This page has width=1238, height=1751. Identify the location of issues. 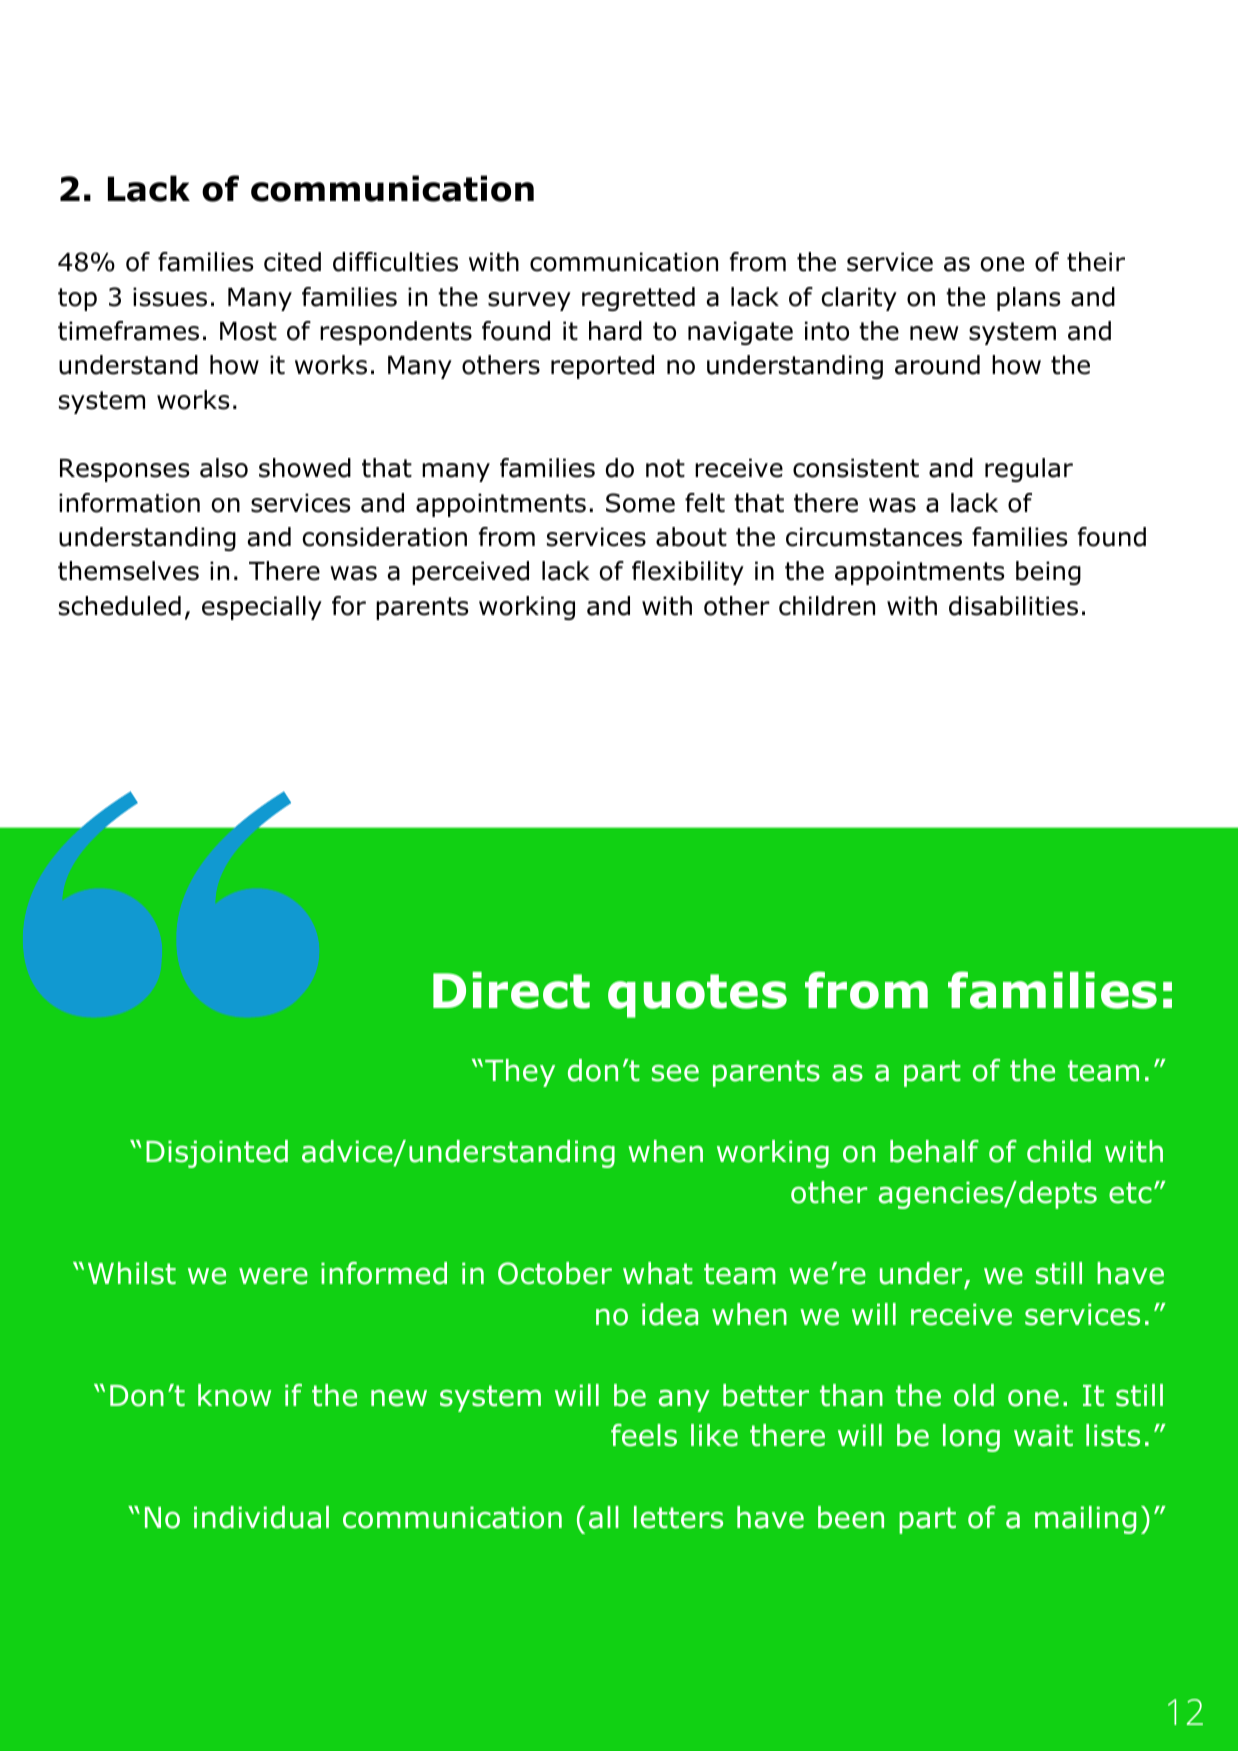
(170, 297).
